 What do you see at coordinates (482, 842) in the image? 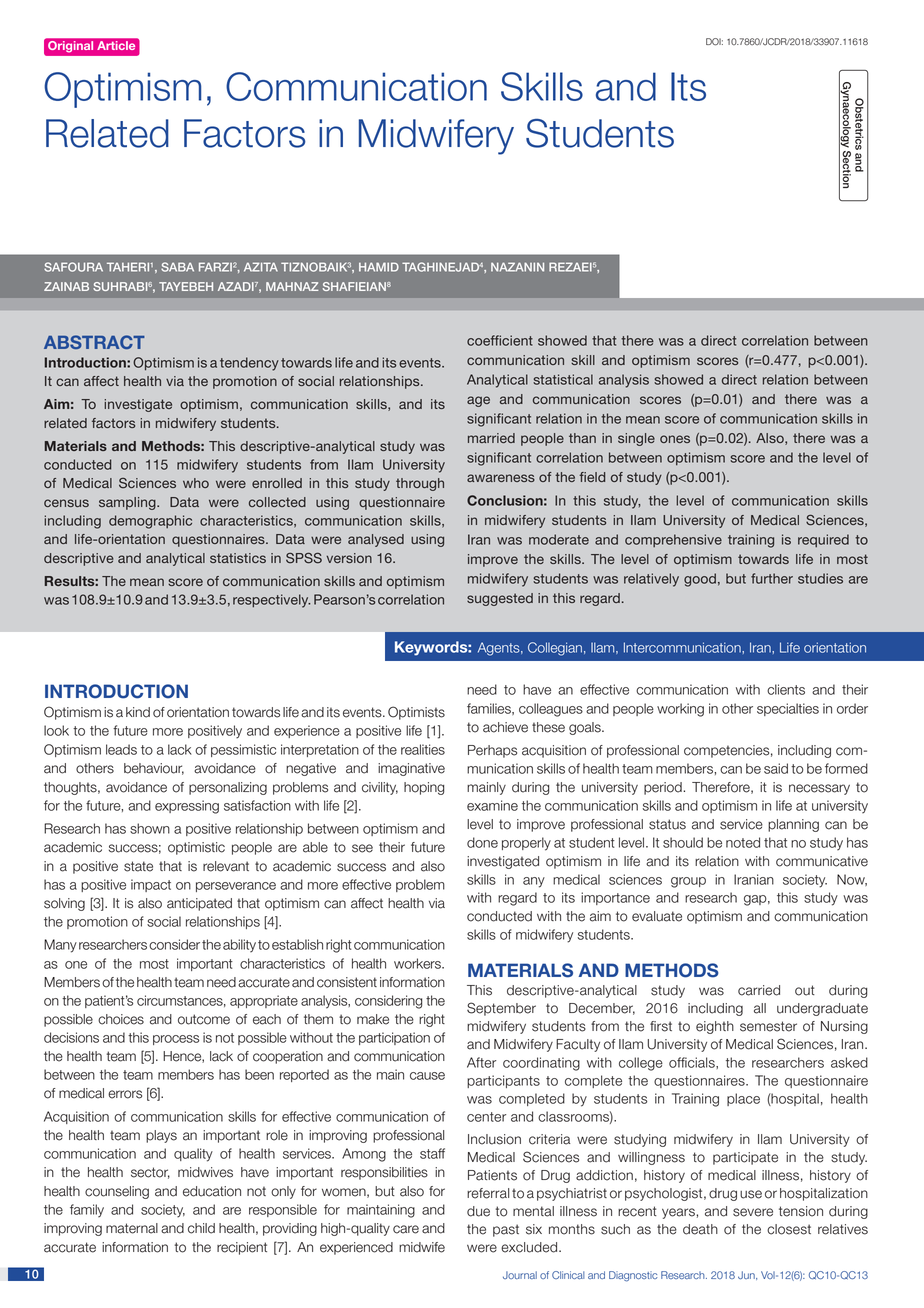
I see `done` at bounding box center [482, 842].
